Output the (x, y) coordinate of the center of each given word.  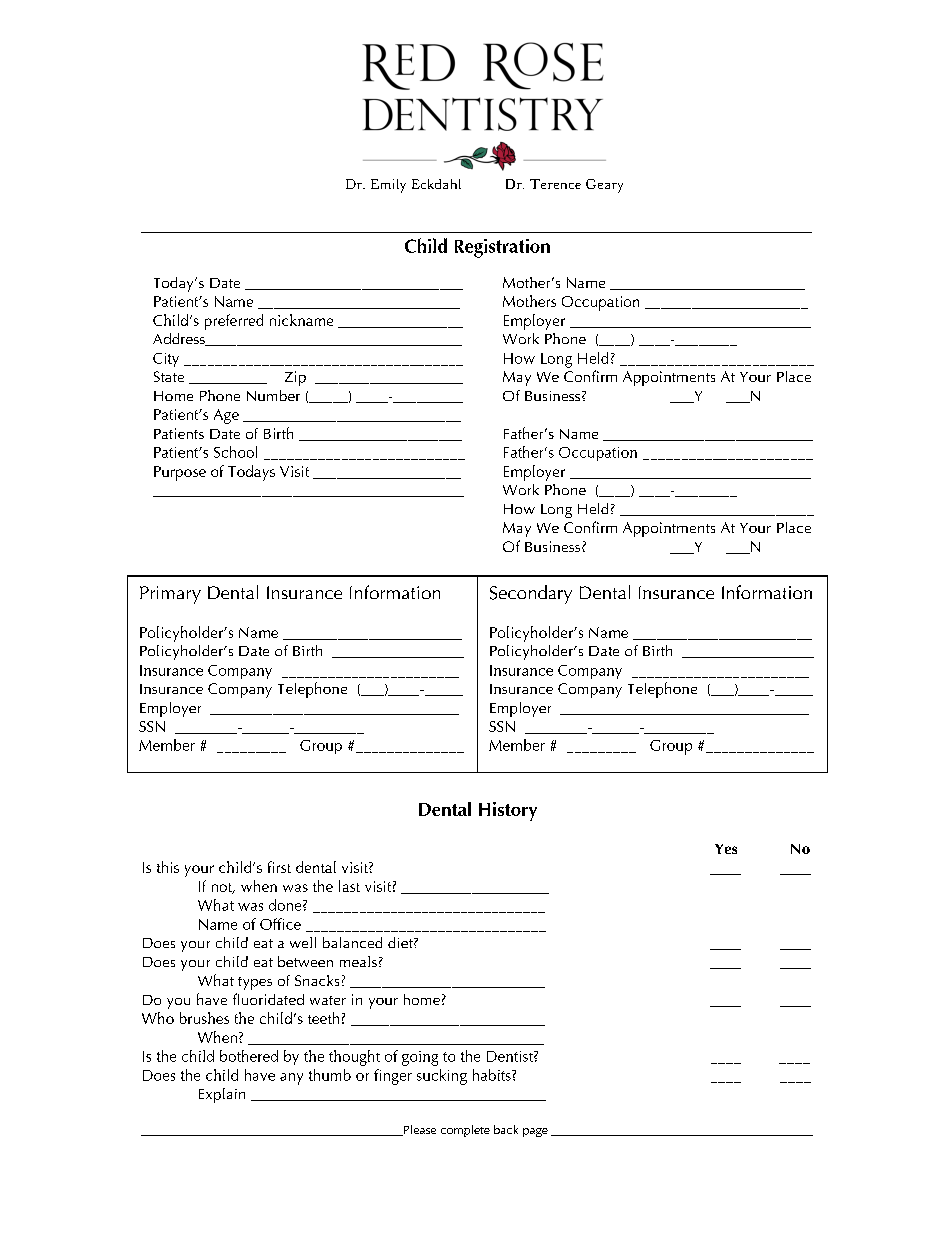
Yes (726, 849)
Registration (502, 248)
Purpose (180, 473)
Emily (388, 186)
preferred (234, 322)
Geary (604, 186)
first (279, 867)
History (508, 811)
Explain (222, 1095)
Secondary (531, 594)
